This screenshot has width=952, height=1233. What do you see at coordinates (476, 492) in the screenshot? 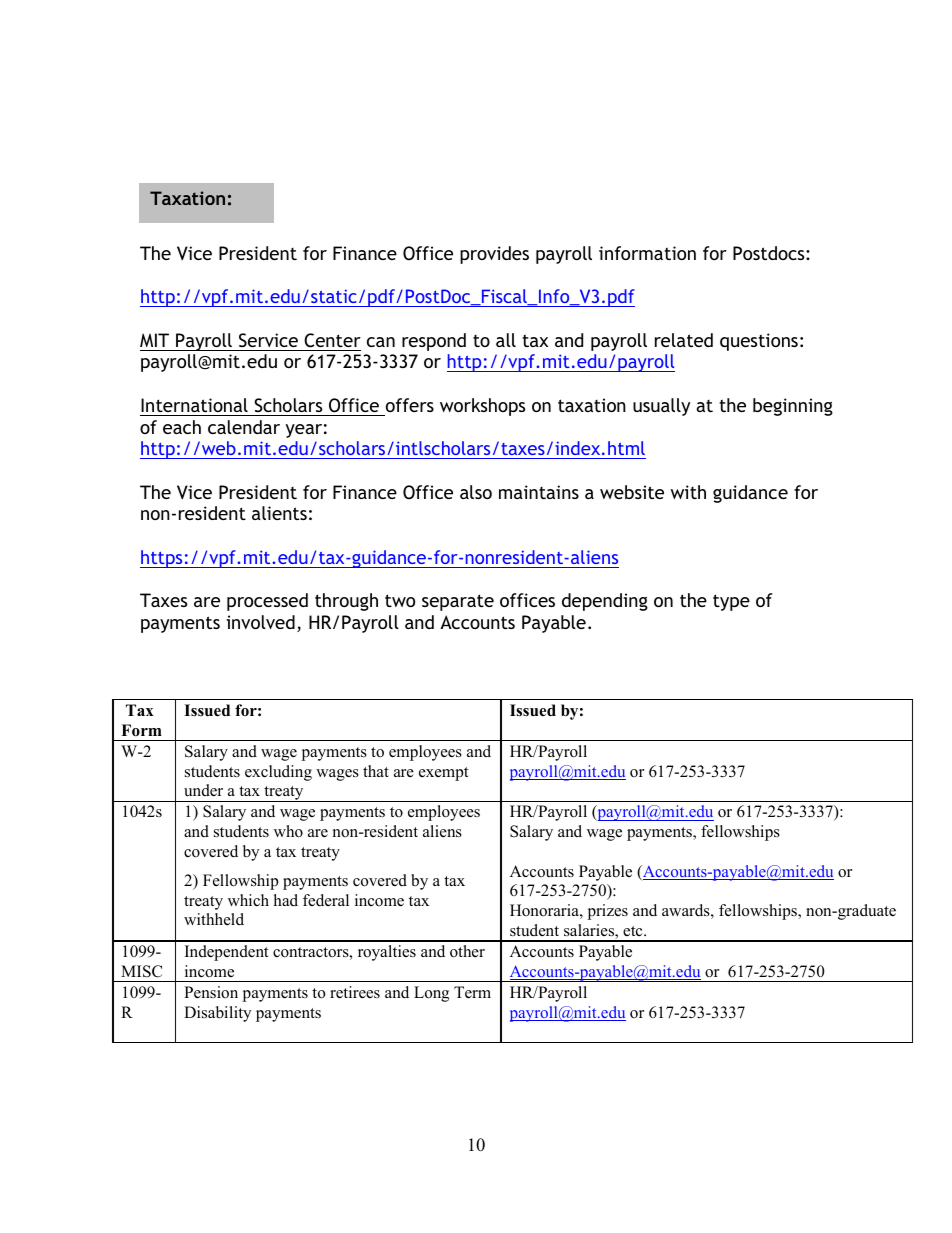
I see `also` at bounding box center [476, 492].
